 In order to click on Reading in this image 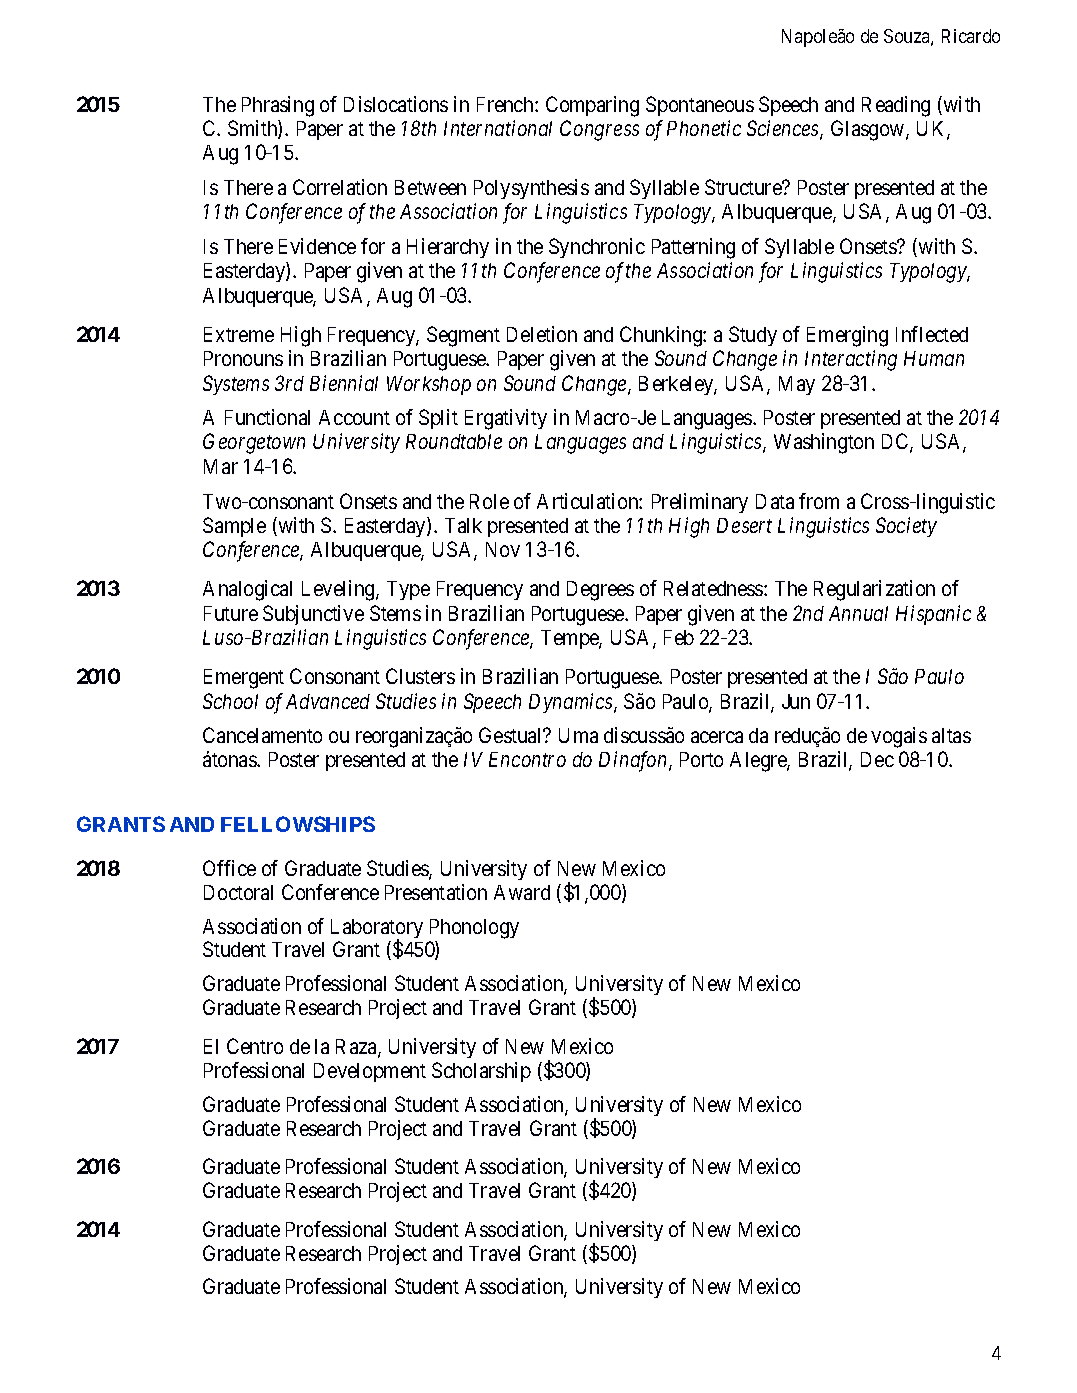, I will do `click(896, 106)`.
